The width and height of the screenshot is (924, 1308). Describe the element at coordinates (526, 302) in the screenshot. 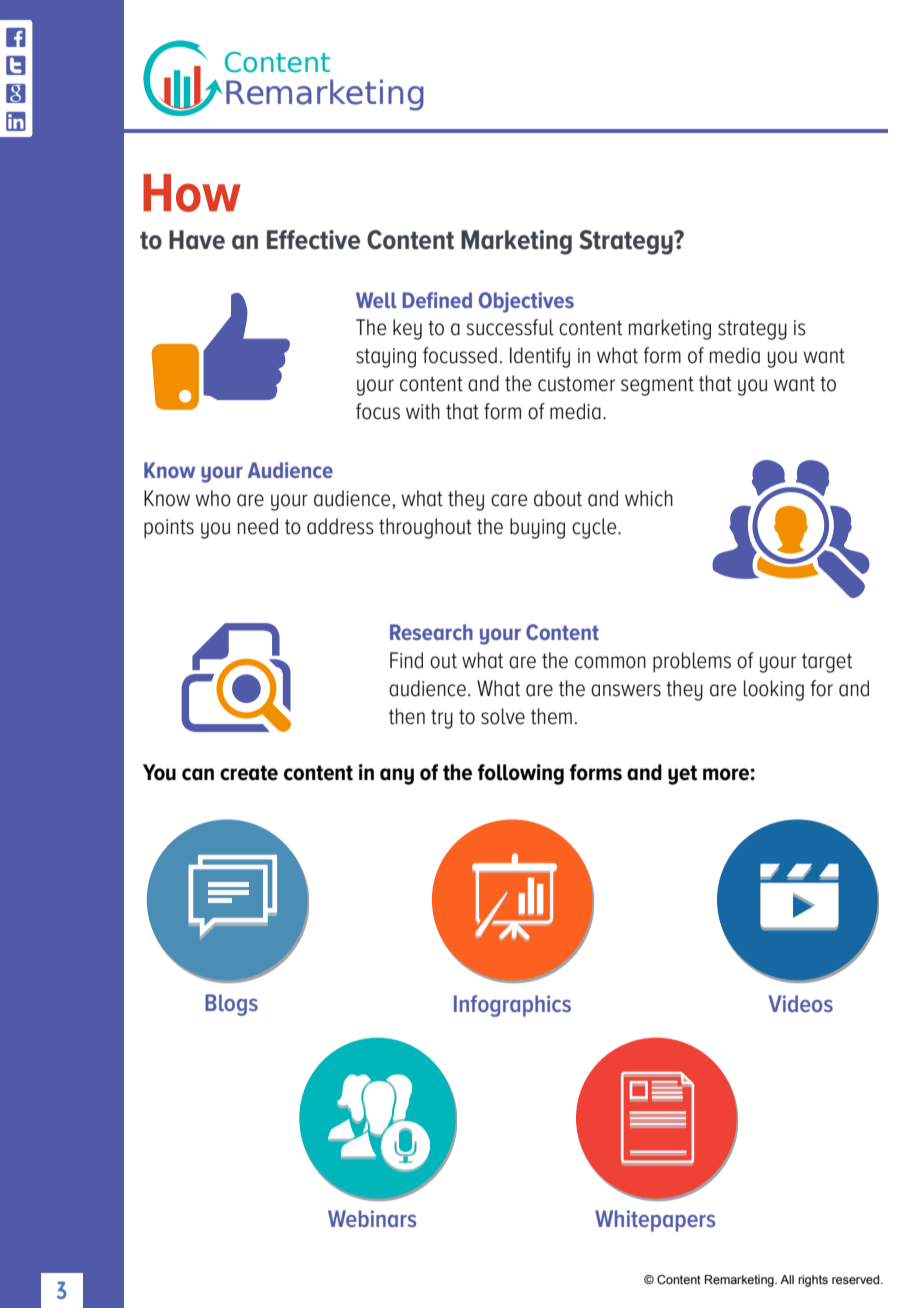

I see `Objectives` at that location.
